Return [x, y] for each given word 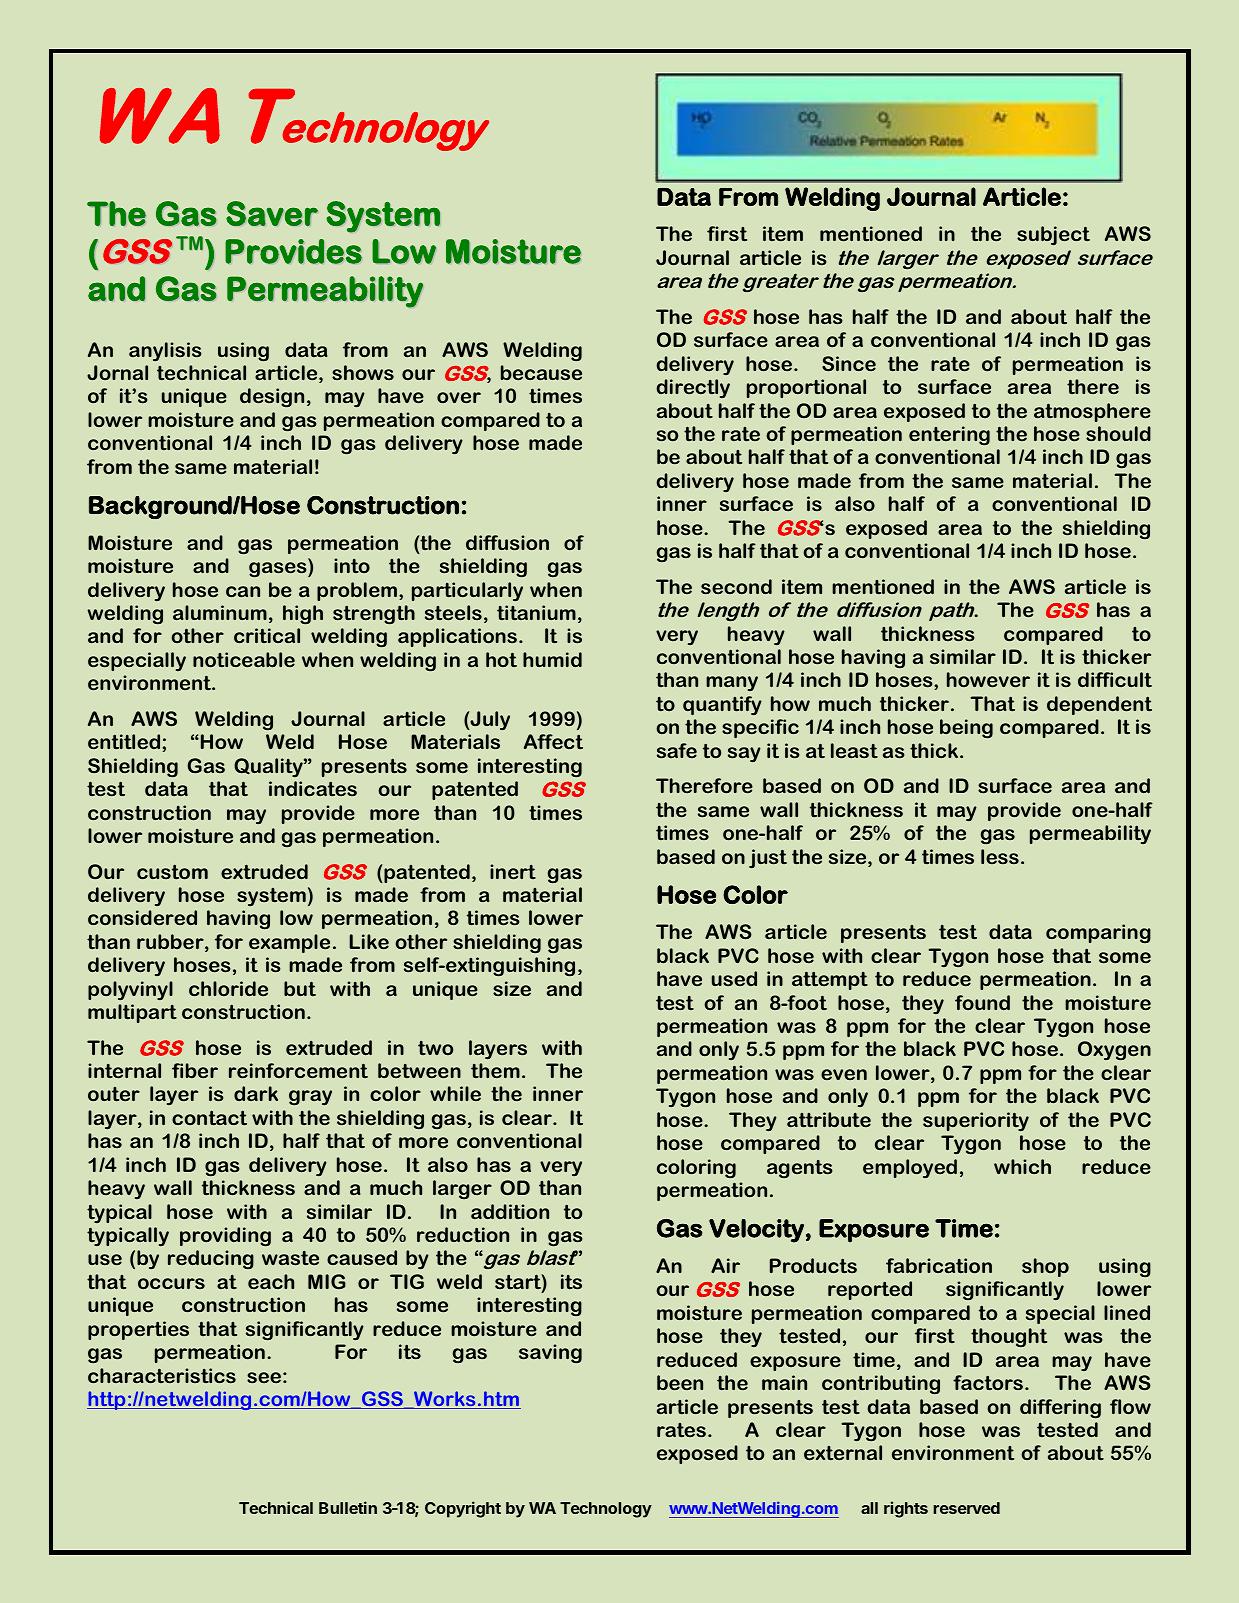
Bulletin [348, 1507]
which [1022, 1166]
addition [510, 1211]
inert [513, 872]
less [1000, 856]
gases [279, 569]
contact [209, 1117]
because [541, 373]
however [988, 680]
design [272, 397]
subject [1053, 235]
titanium [536, 612]
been [680, 1382]
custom [172, 871]
